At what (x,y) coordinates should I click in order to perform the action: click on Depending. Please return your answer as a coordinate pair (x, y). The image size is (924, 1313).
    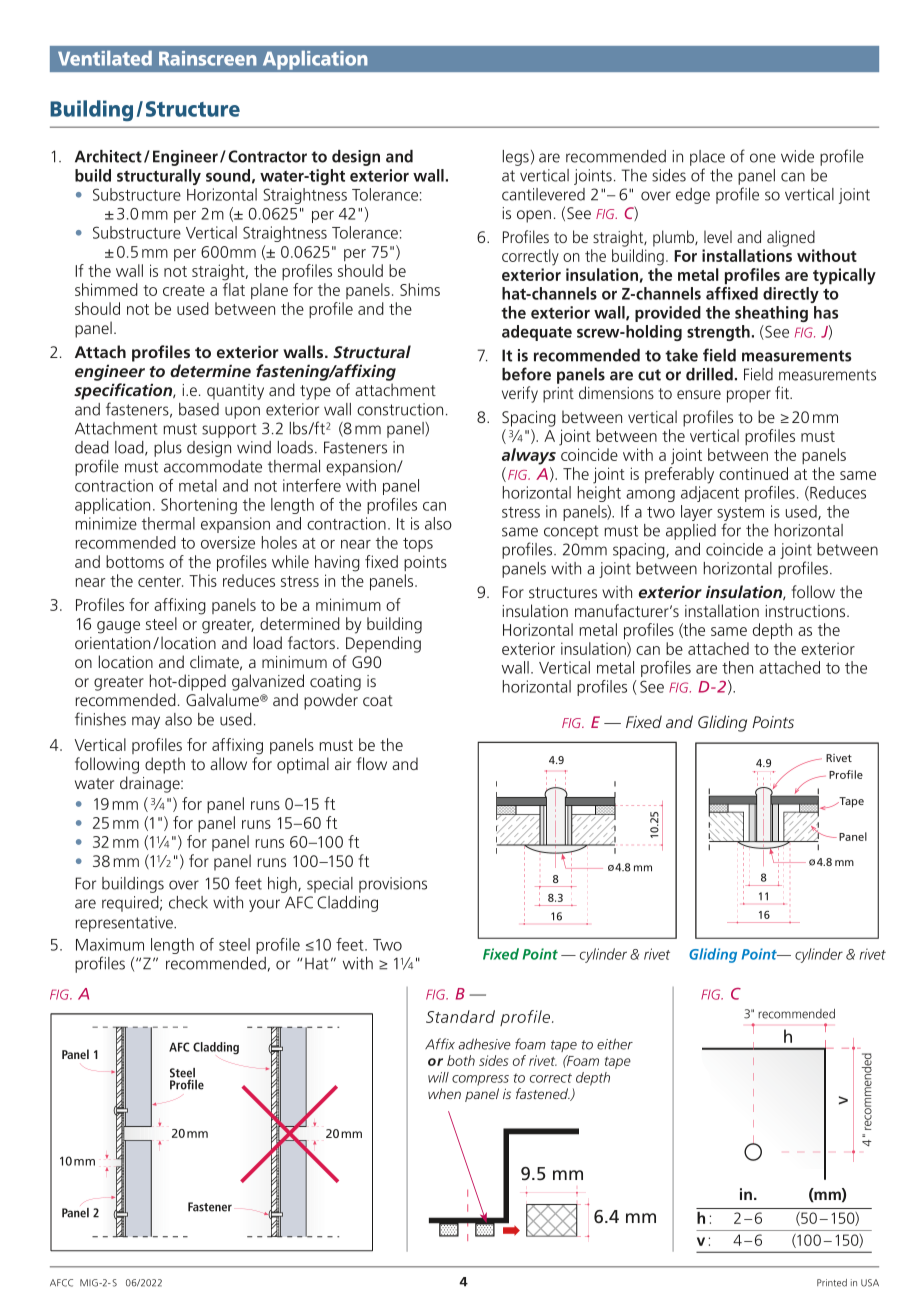
    Looking at the image, I should click on (383, 644).
